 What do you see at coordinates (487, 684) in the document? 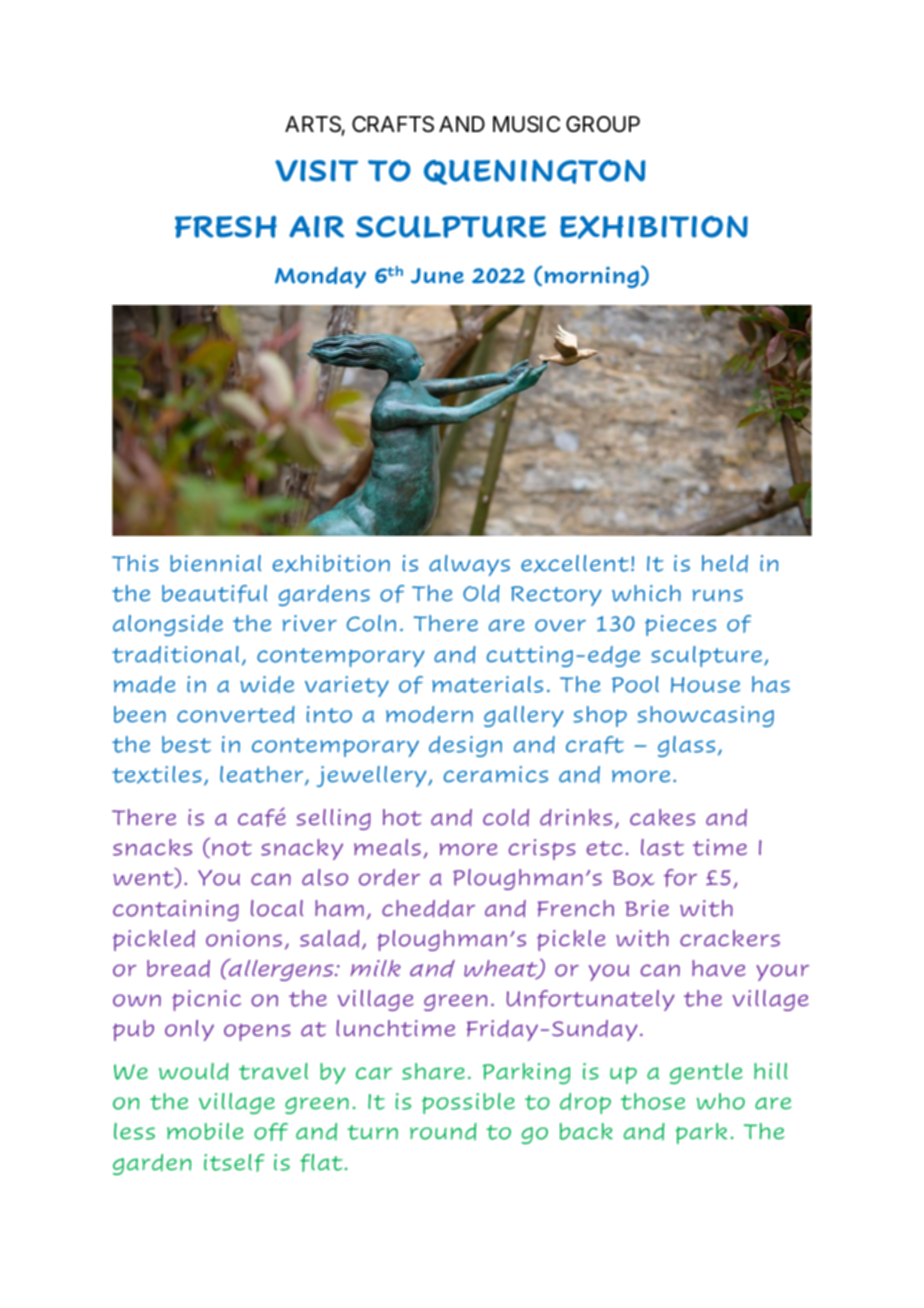
I see `materials` at bounding box center [487, 684].
